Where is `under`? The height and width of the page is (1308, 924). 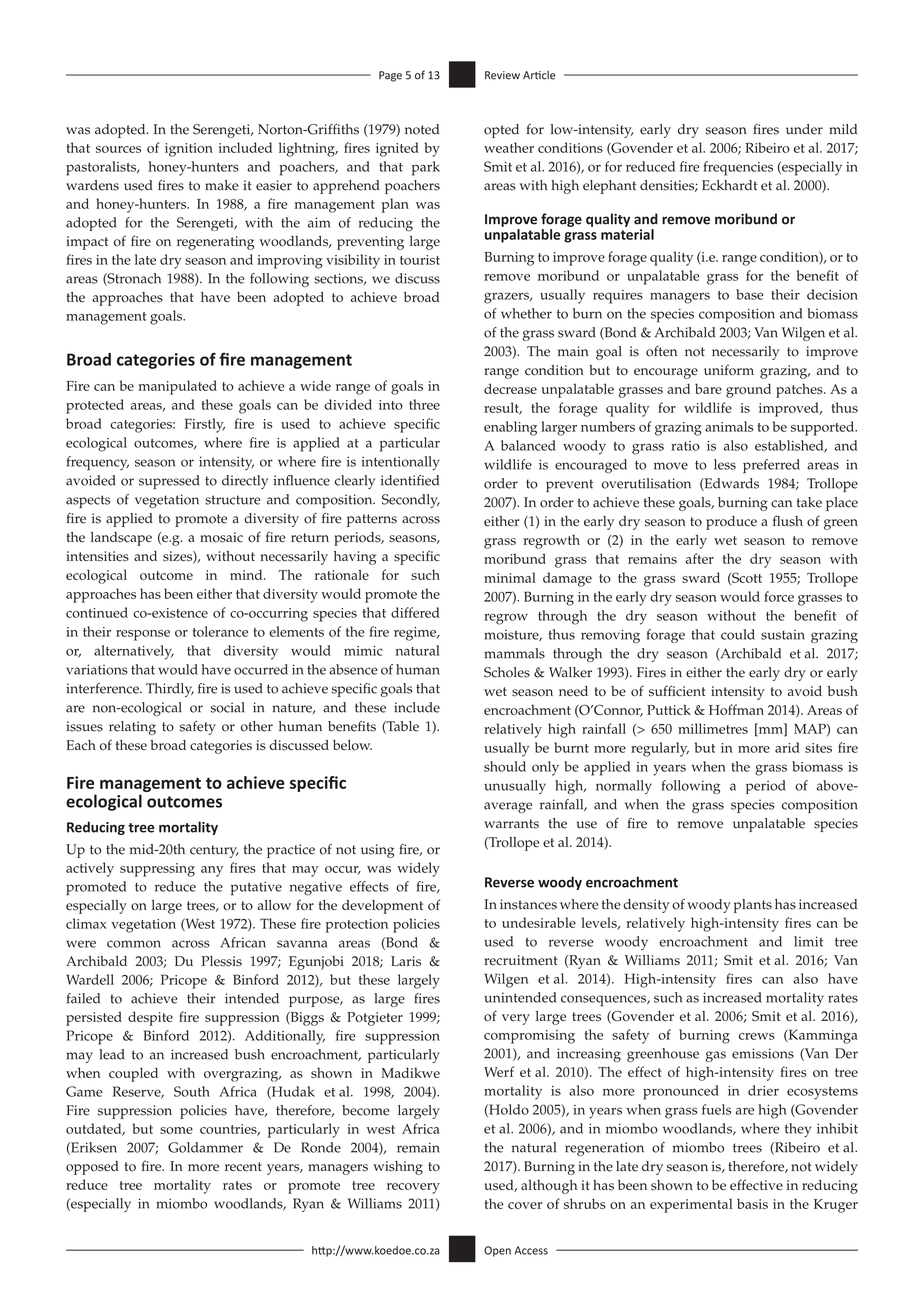 under is located at coordinates (804, 129).
